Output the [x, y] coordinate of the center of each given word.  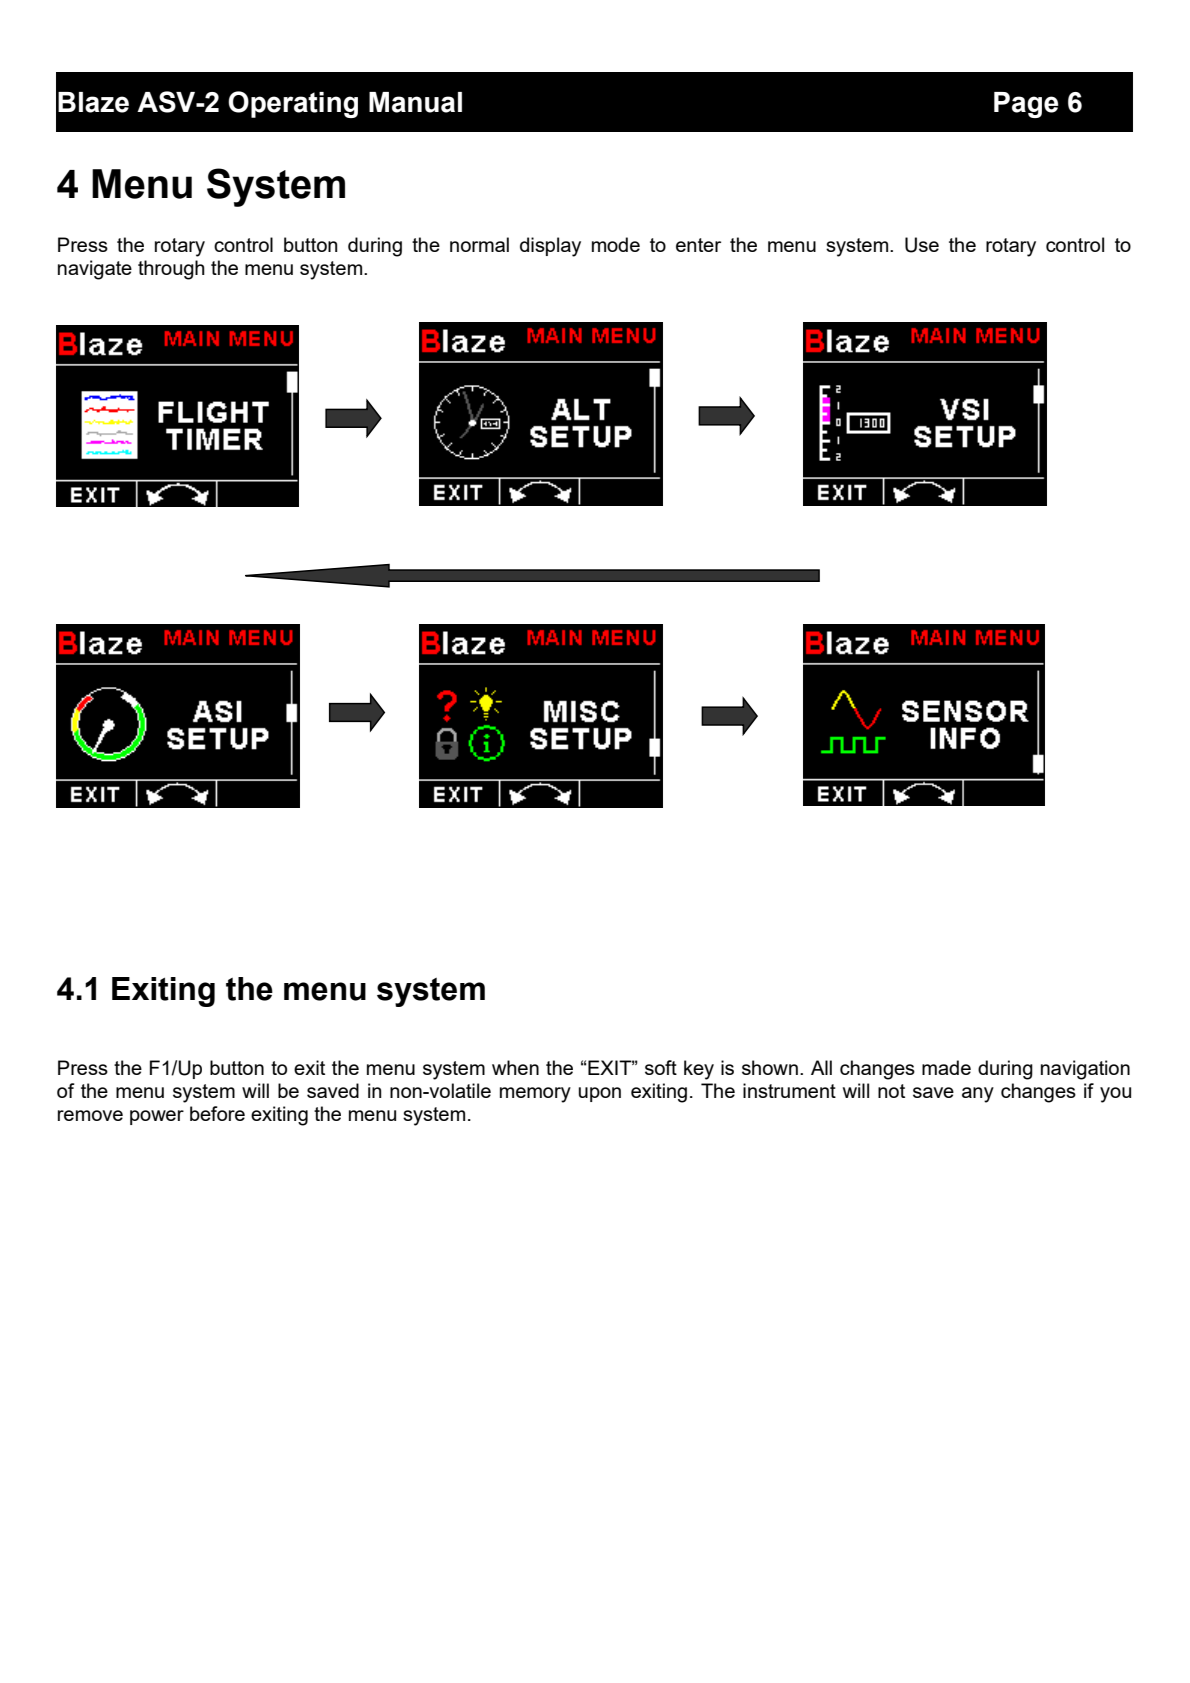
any [978, 1095]
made [946, 1067]
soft [661, 1067]
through [171, 270]
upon [600, 1094]
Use [922, 245]
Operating [293, 104]
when [515, 1067]
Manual [415, 102]
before [217, 1113]
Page [1026, 105]
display [550, 247]
